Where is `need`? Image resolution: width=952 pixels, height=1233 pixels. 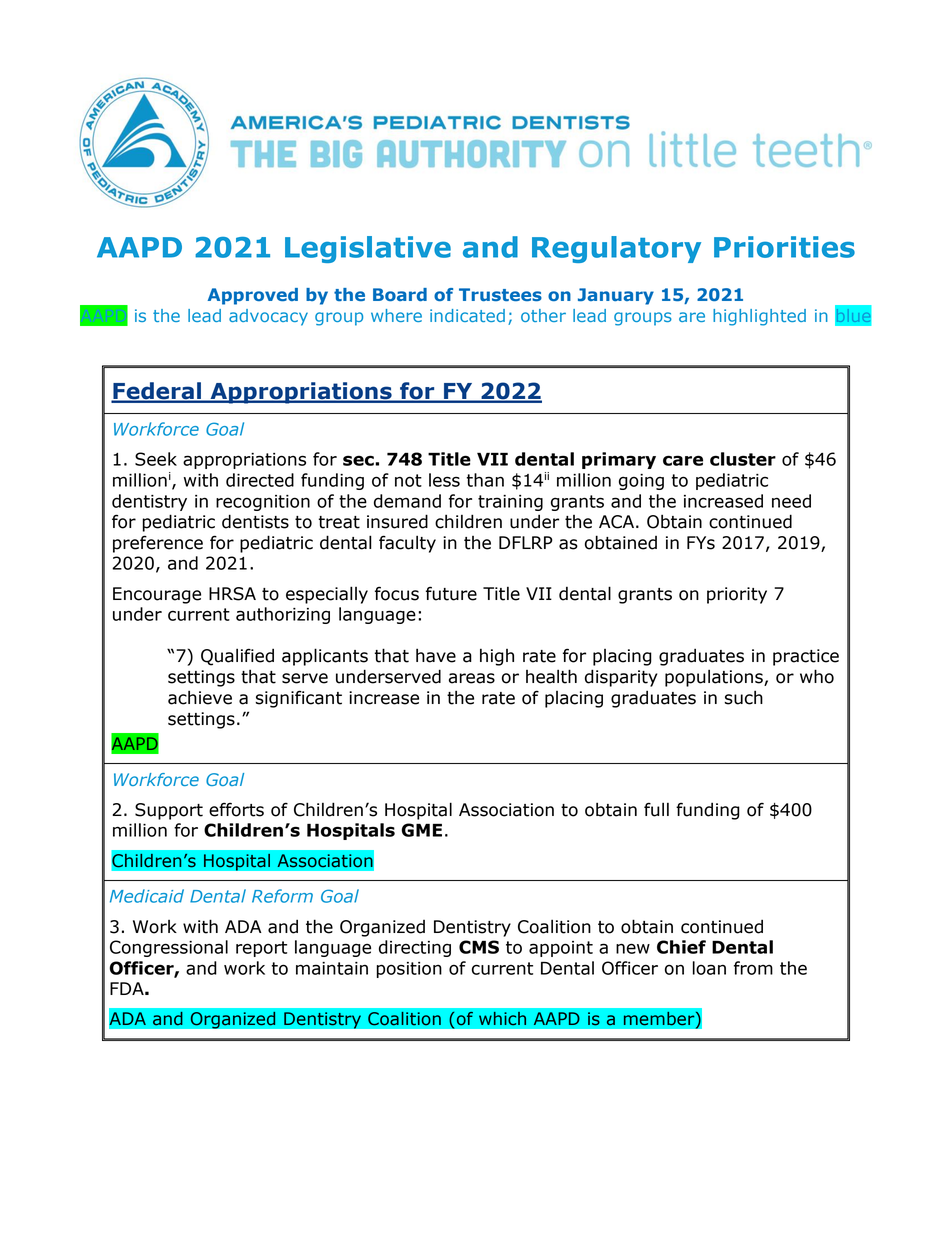 need is located at coordinates (791, 501).
